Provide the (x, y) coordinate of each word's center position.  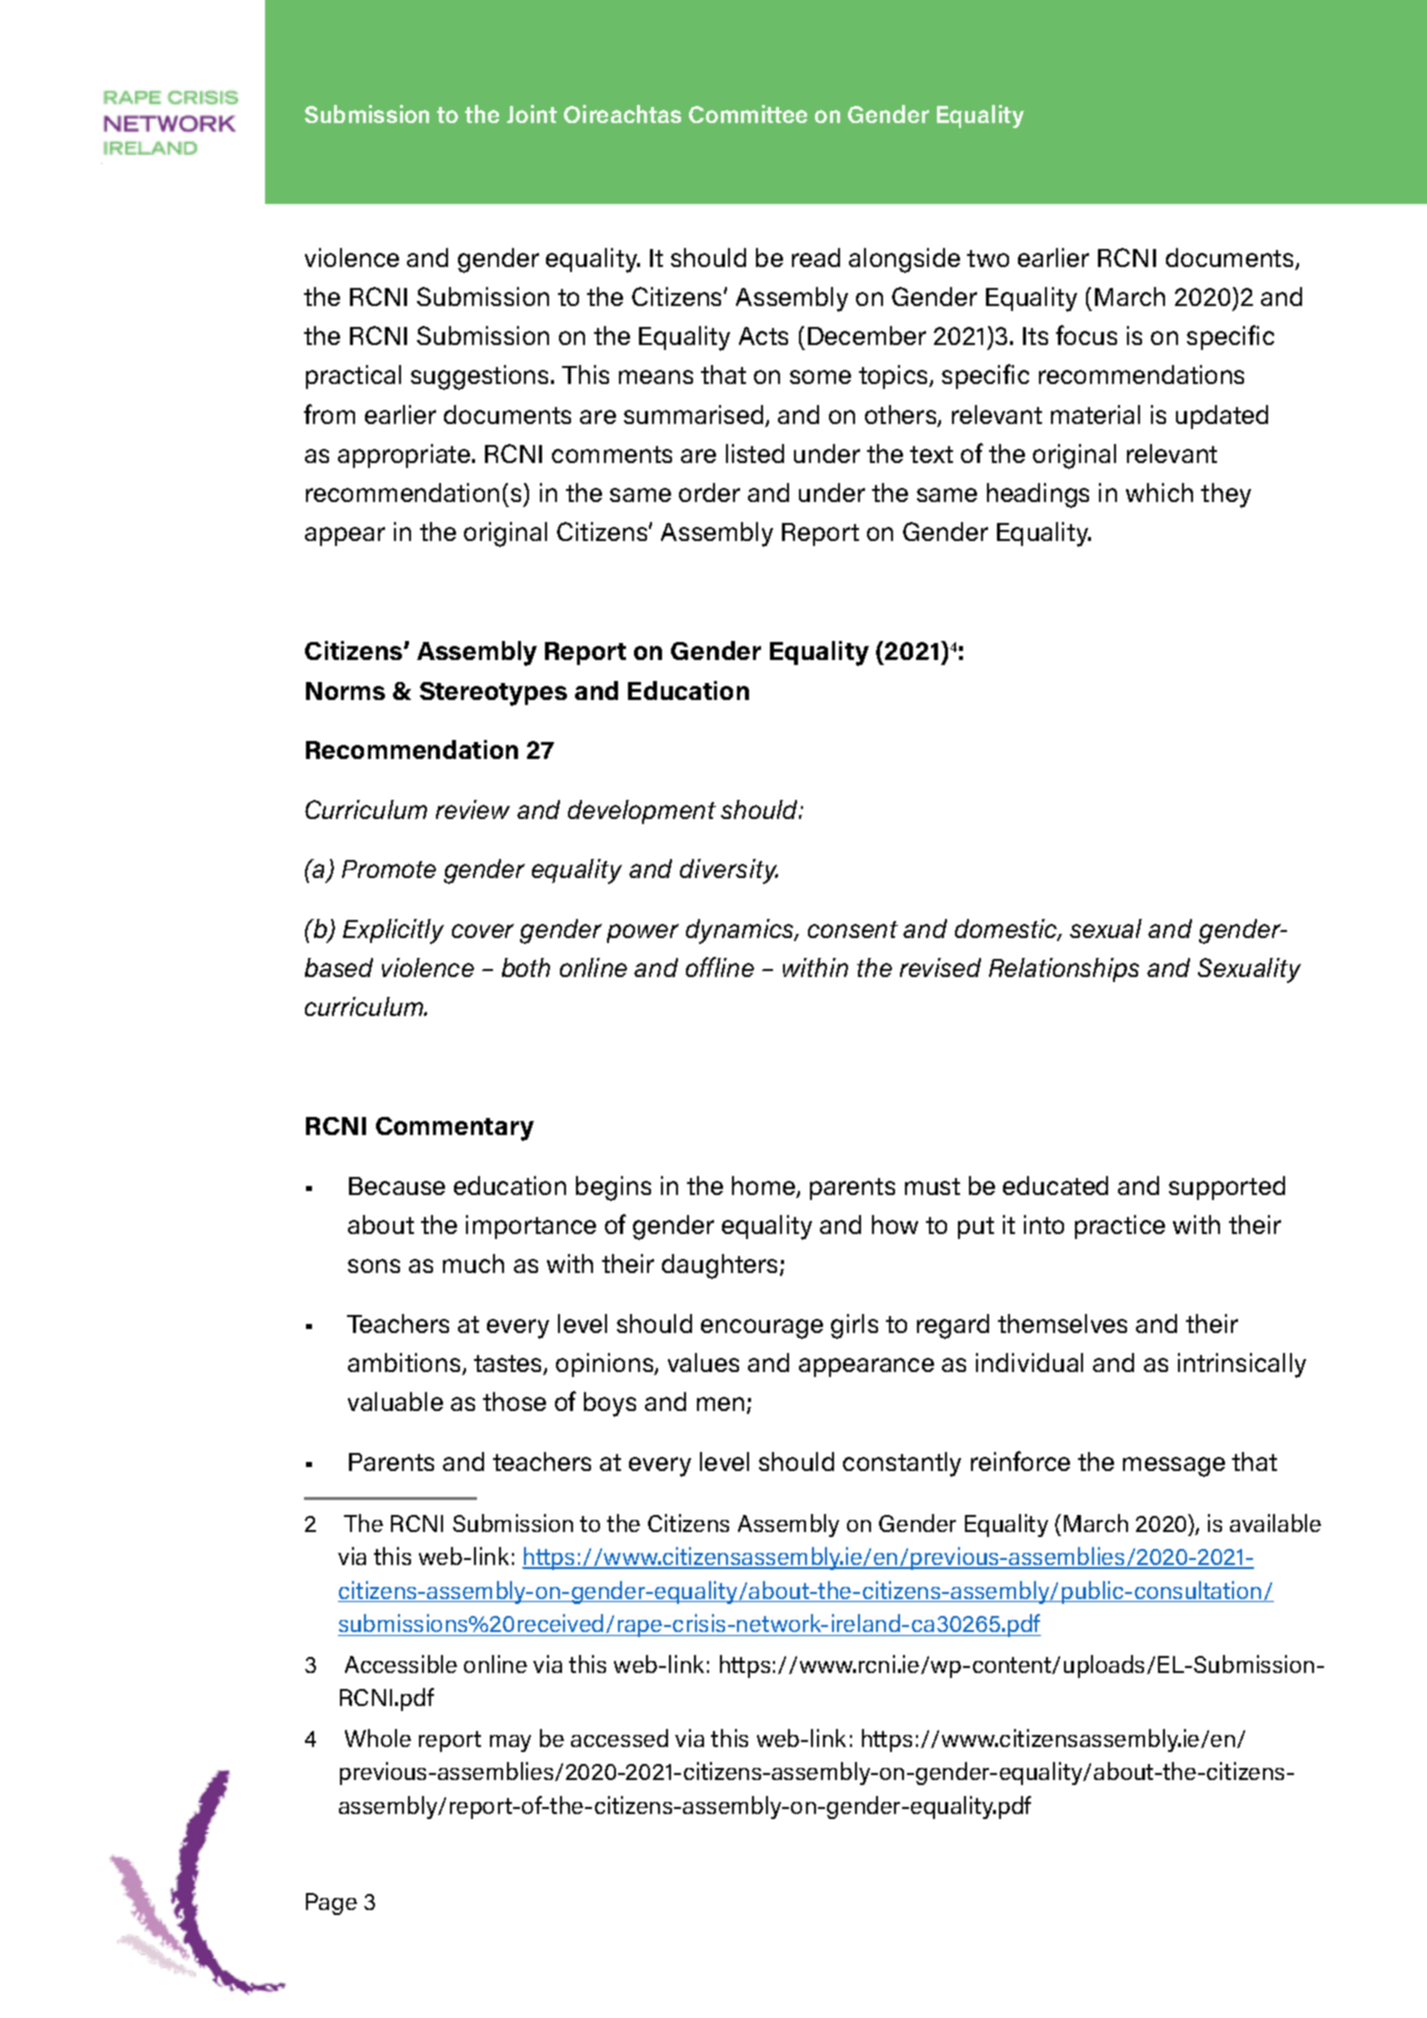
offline (720, 967)
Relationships (1064, 970)
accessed (619, 1738)
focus (1086, 335)
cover (483, 931)
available (1275, 1523)
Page (331, 1904)
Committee (748, 114)
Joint (532, 114)
